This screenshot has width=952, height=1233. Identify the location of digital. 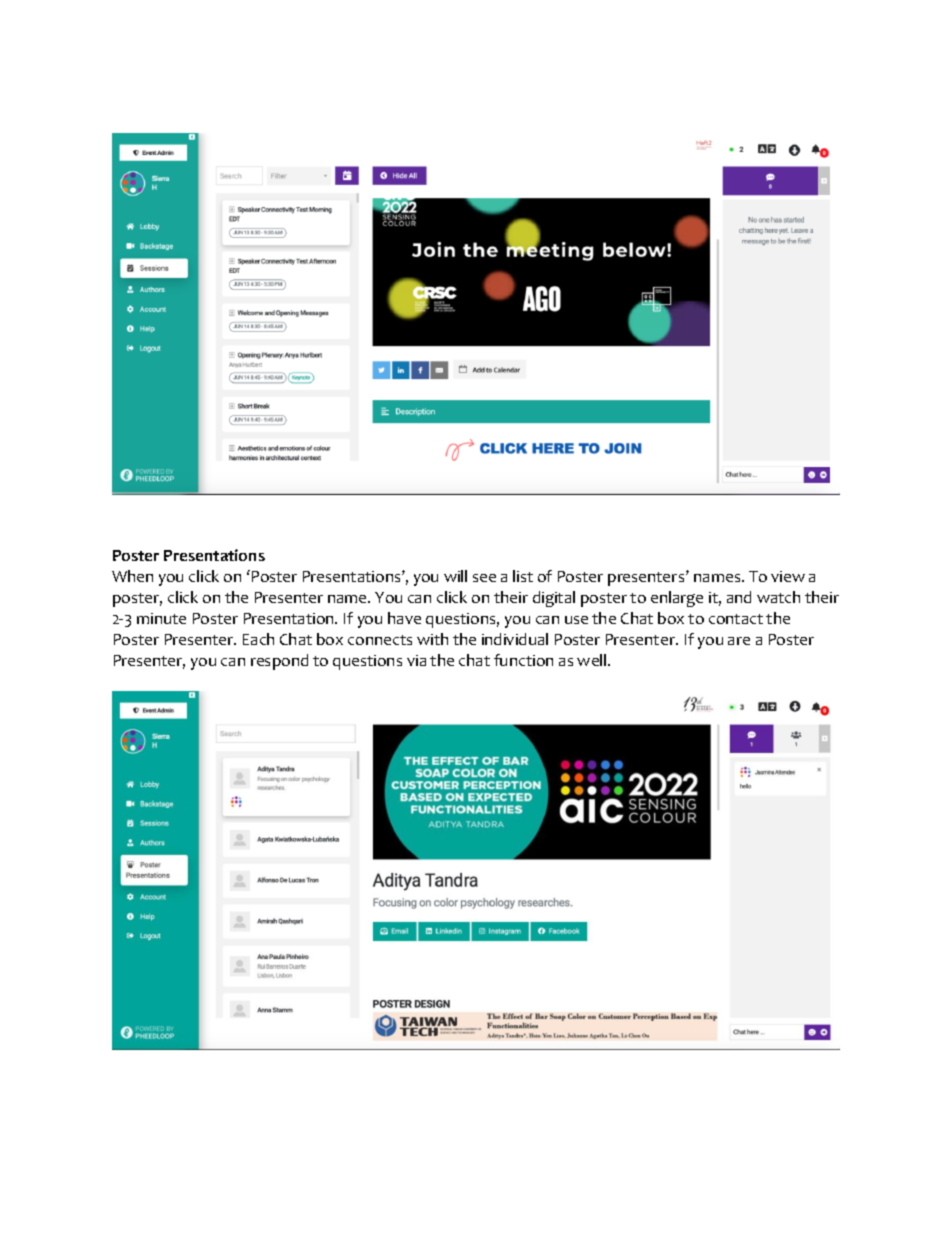
(554, 599).
